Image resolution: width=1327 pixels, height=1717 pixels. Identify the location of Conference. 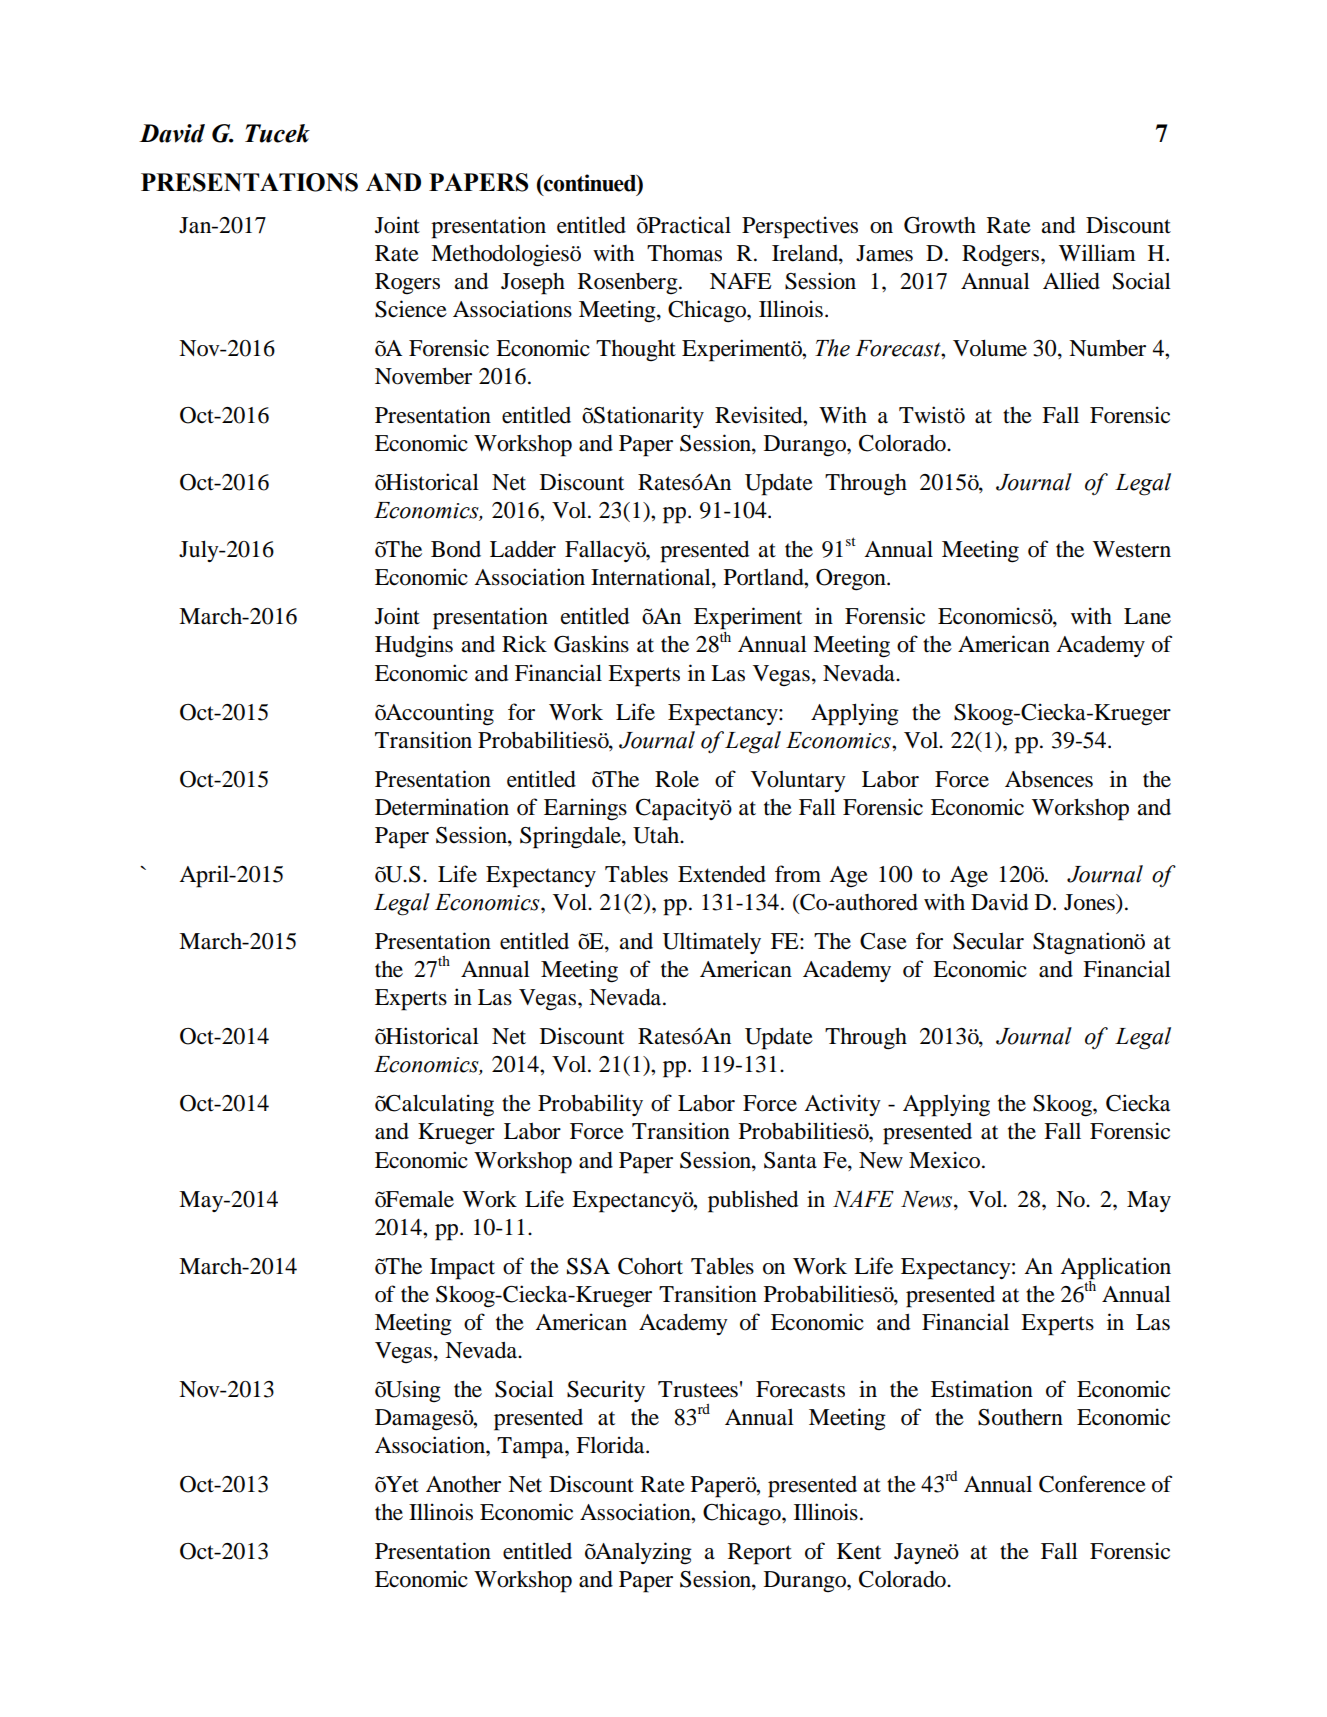
(1092, 1484).
